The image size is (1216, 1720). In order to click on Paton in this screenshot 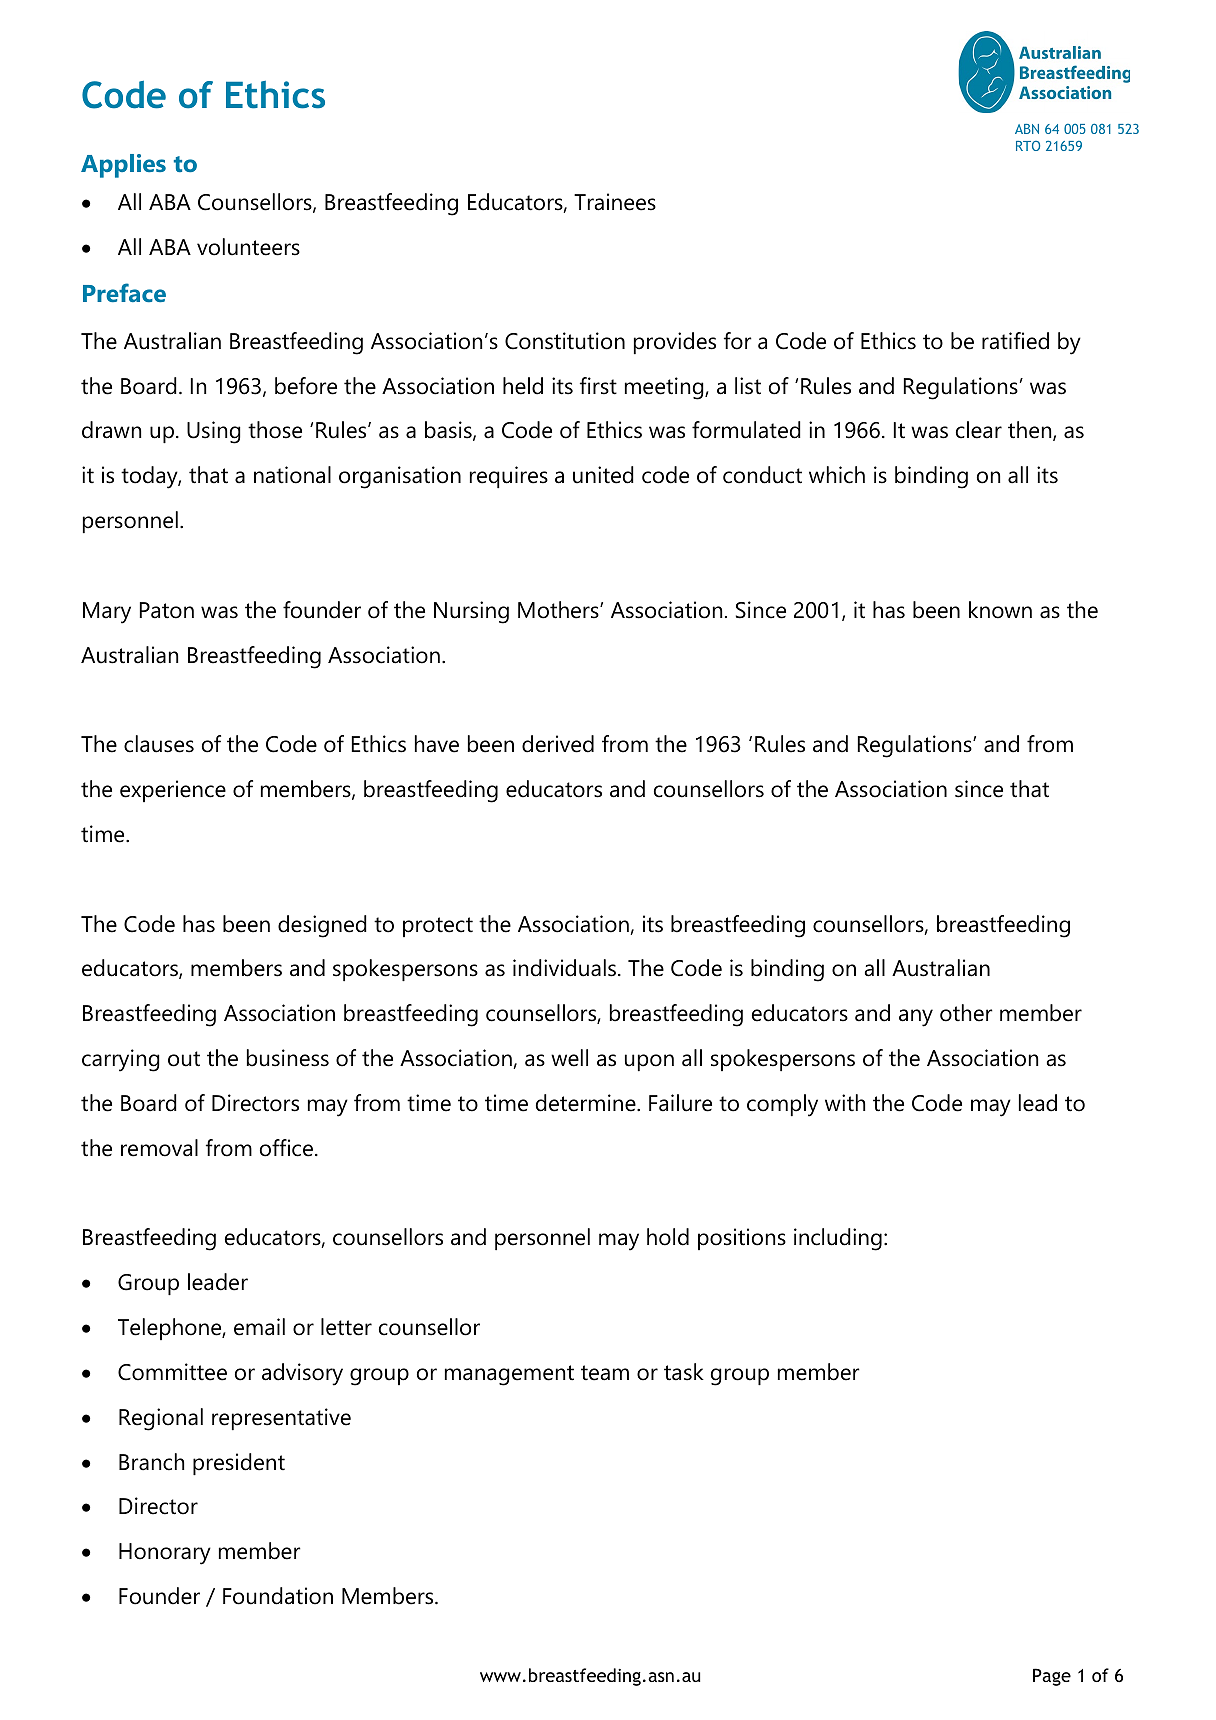, I will do `click(167, 610)`.
